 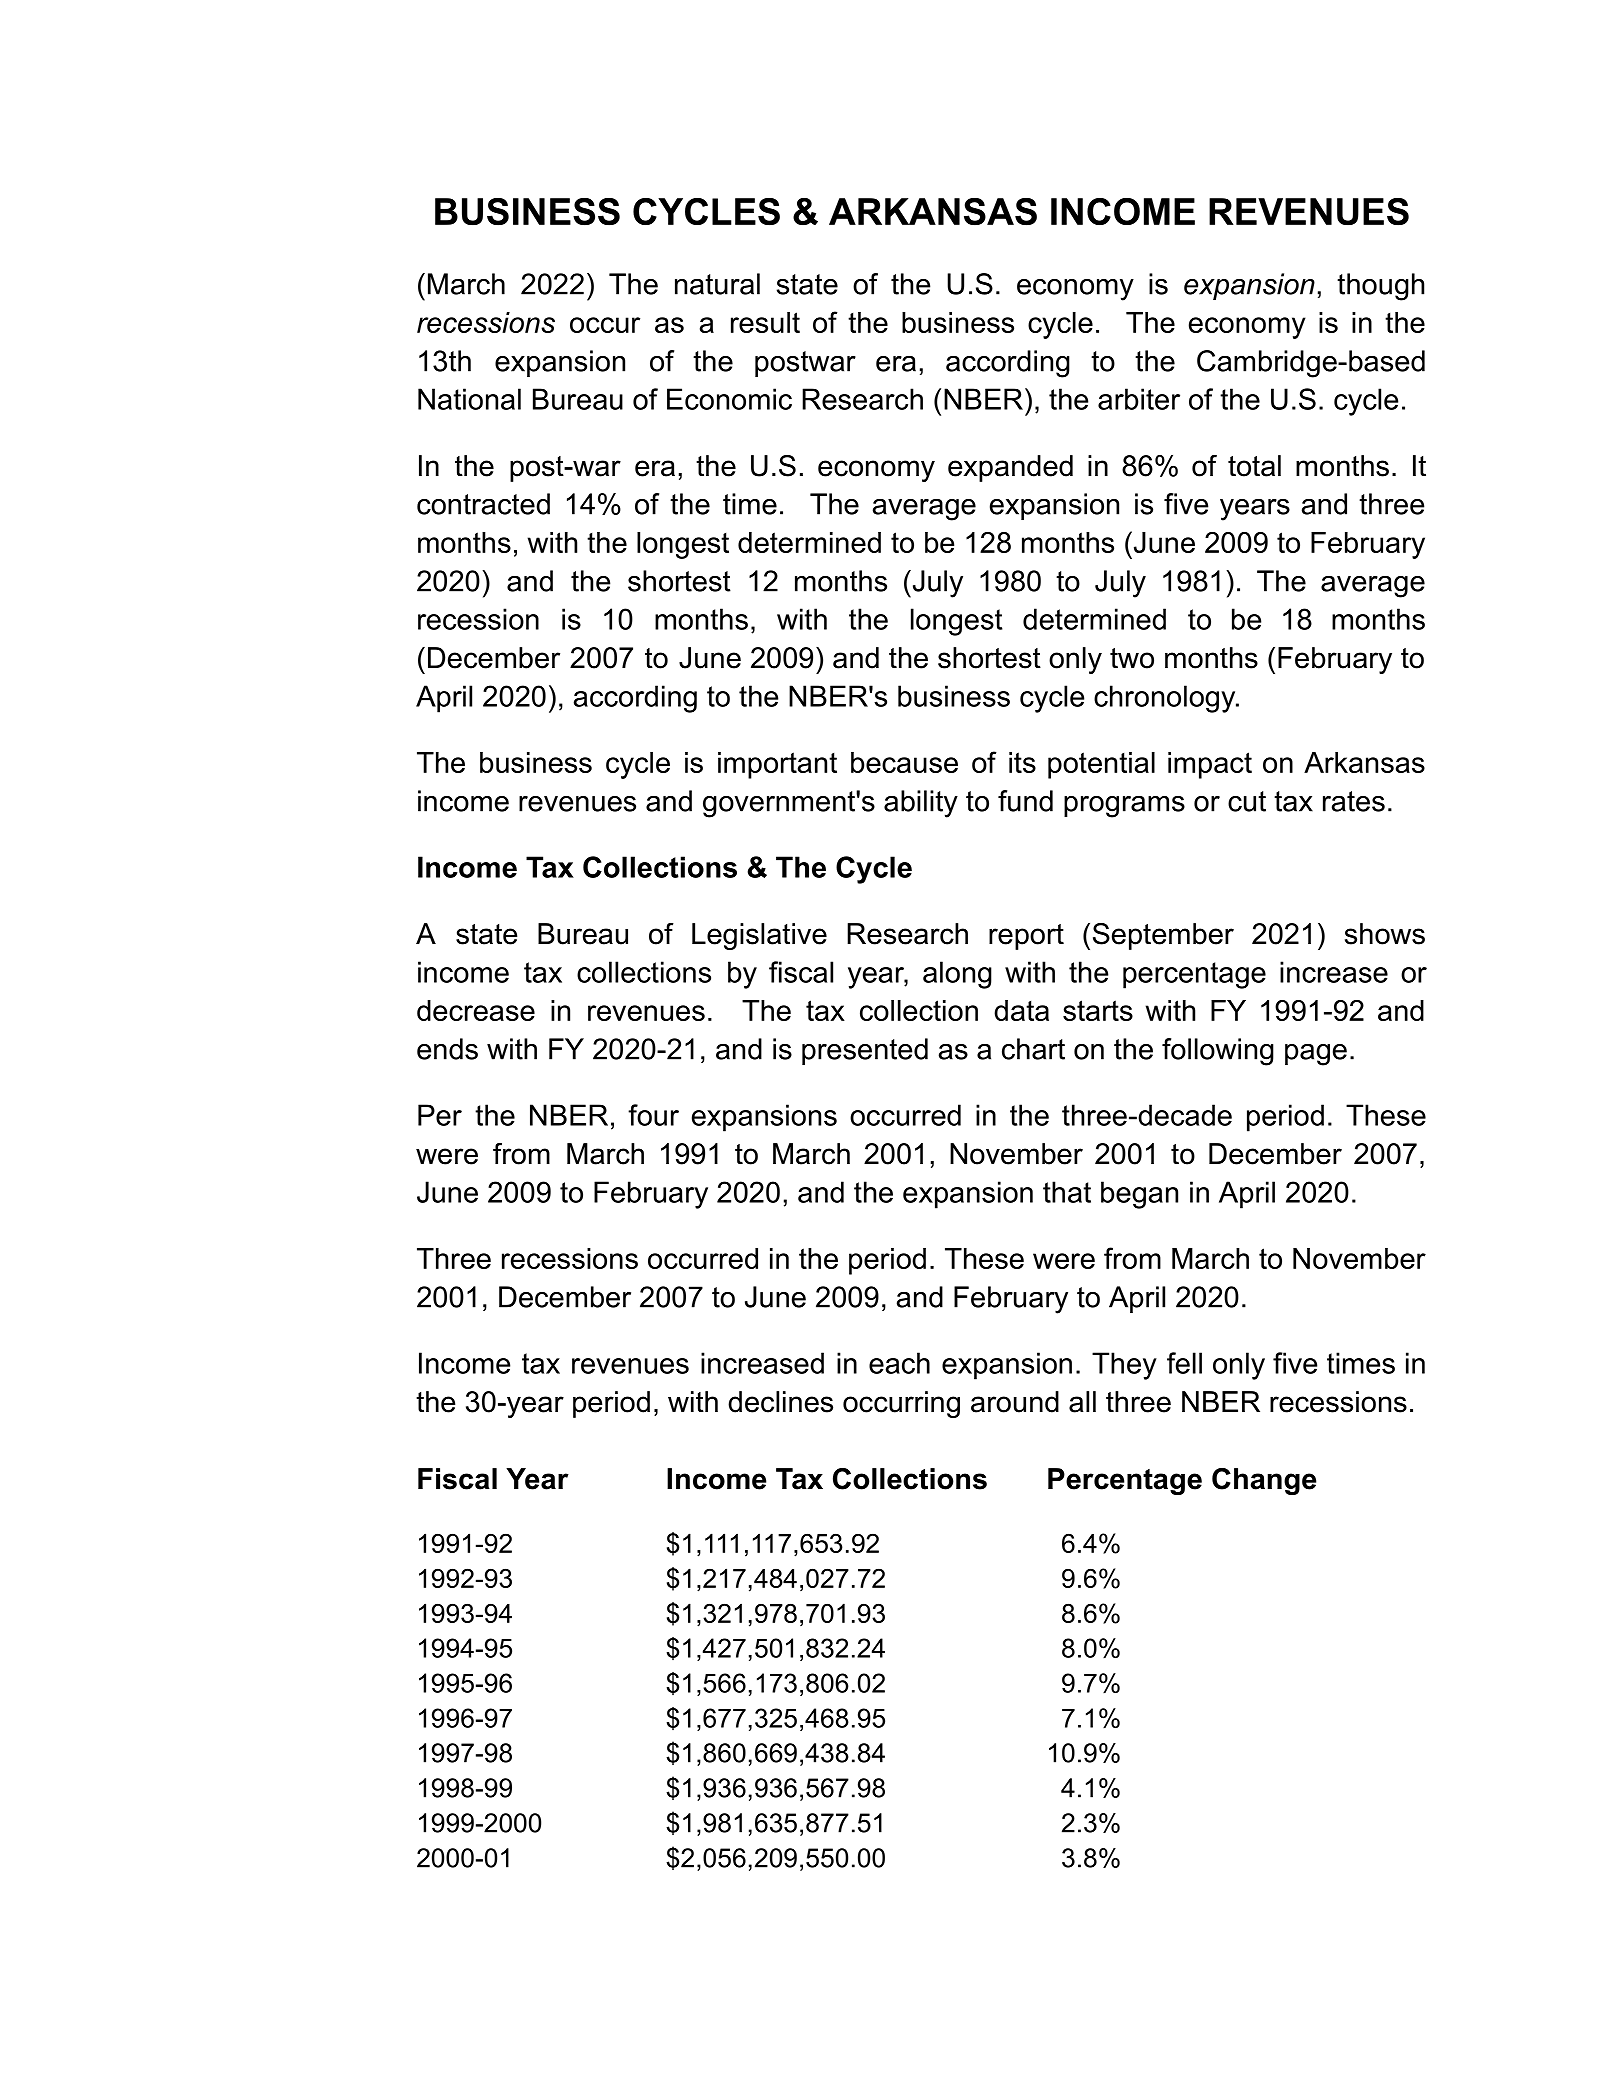 I want to click on page, so click(x=1316, y=1055).
